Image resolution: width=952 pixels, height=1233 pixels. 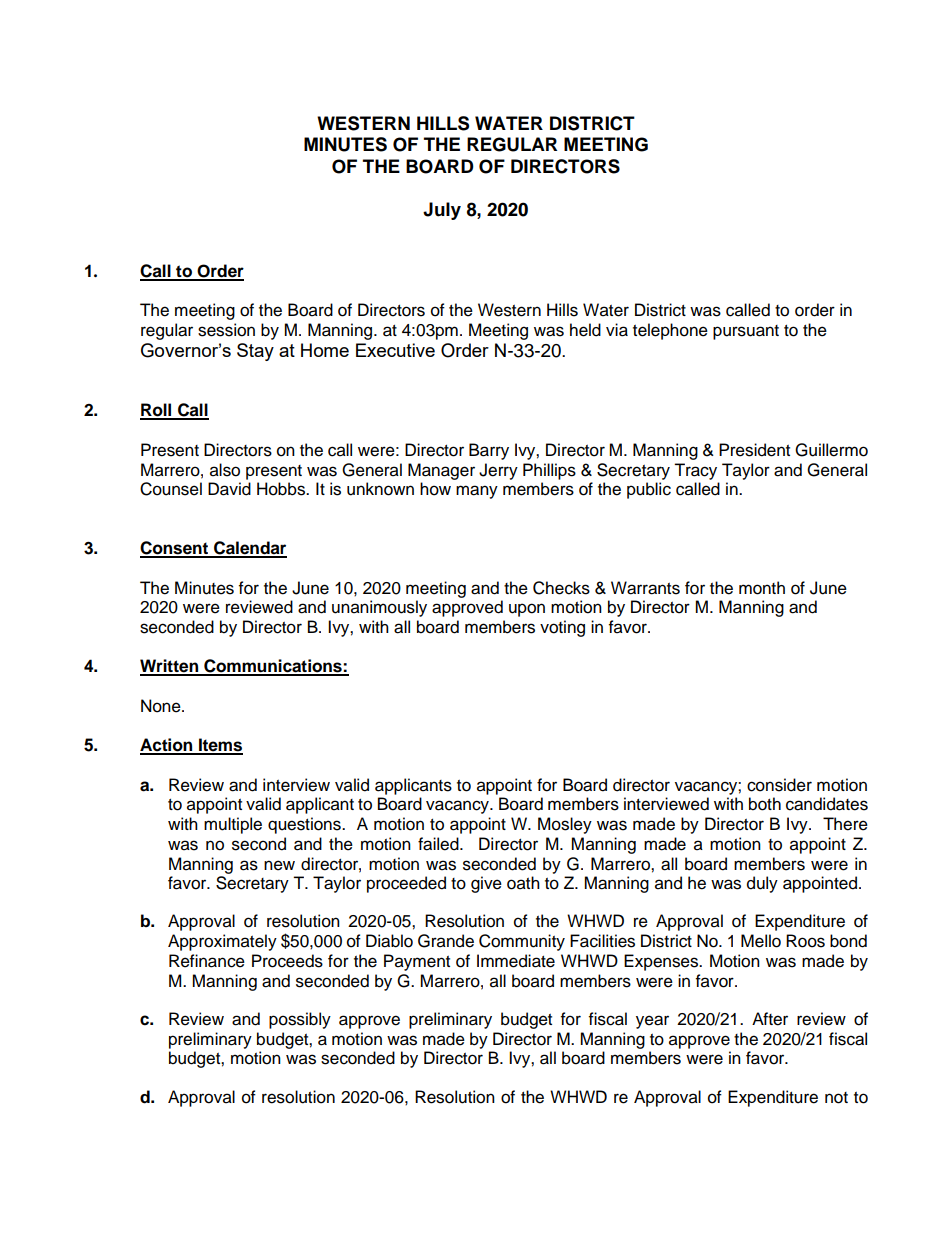 What do you see at coordinates (226, 330) in the screenshot?
I see `session` at bounding box center [226, 330].
